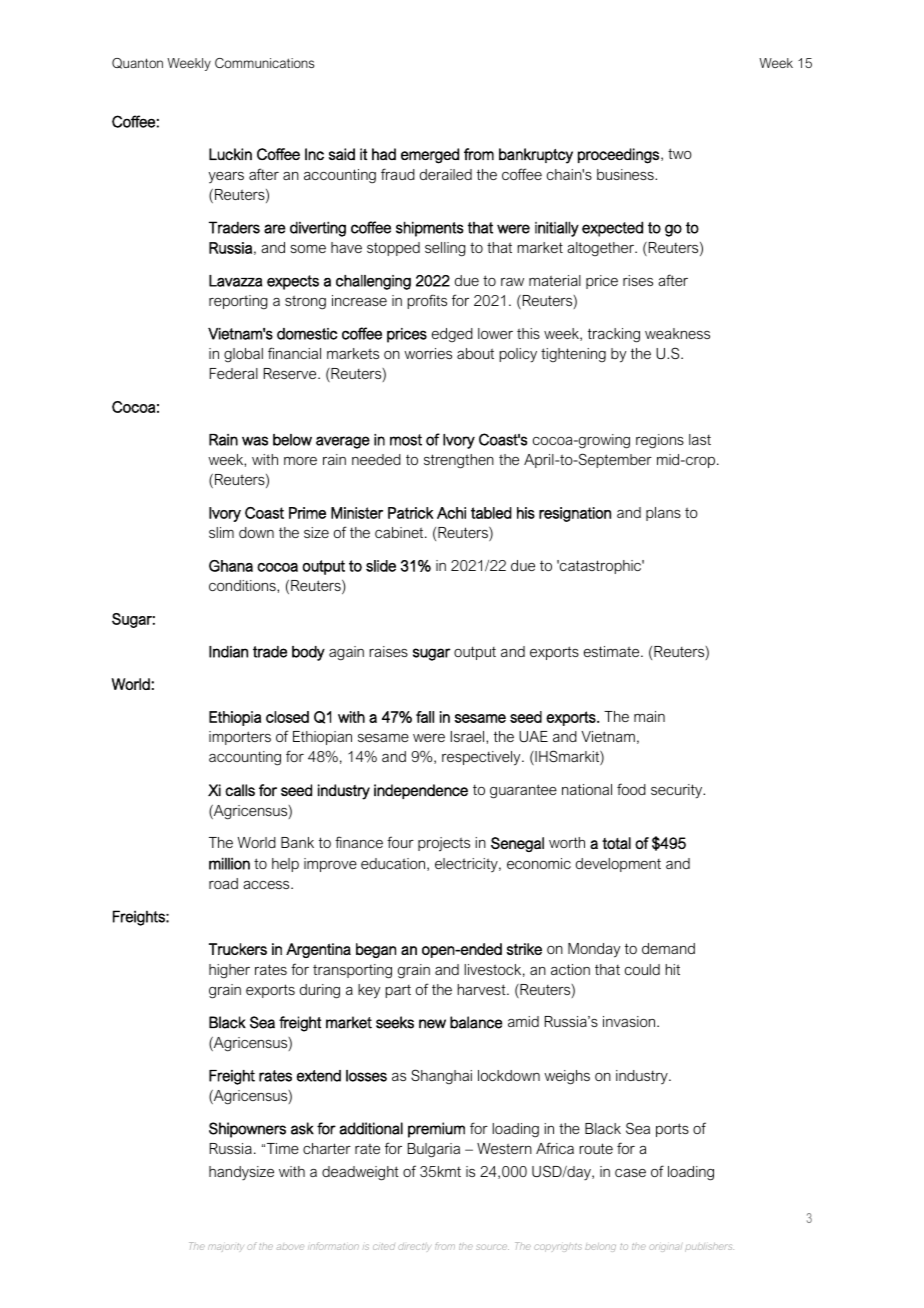 This screenshot has width=924, height=1308. Describe the element at coordinates (290, 1247) in the screenshot. I see `above` at that location.
